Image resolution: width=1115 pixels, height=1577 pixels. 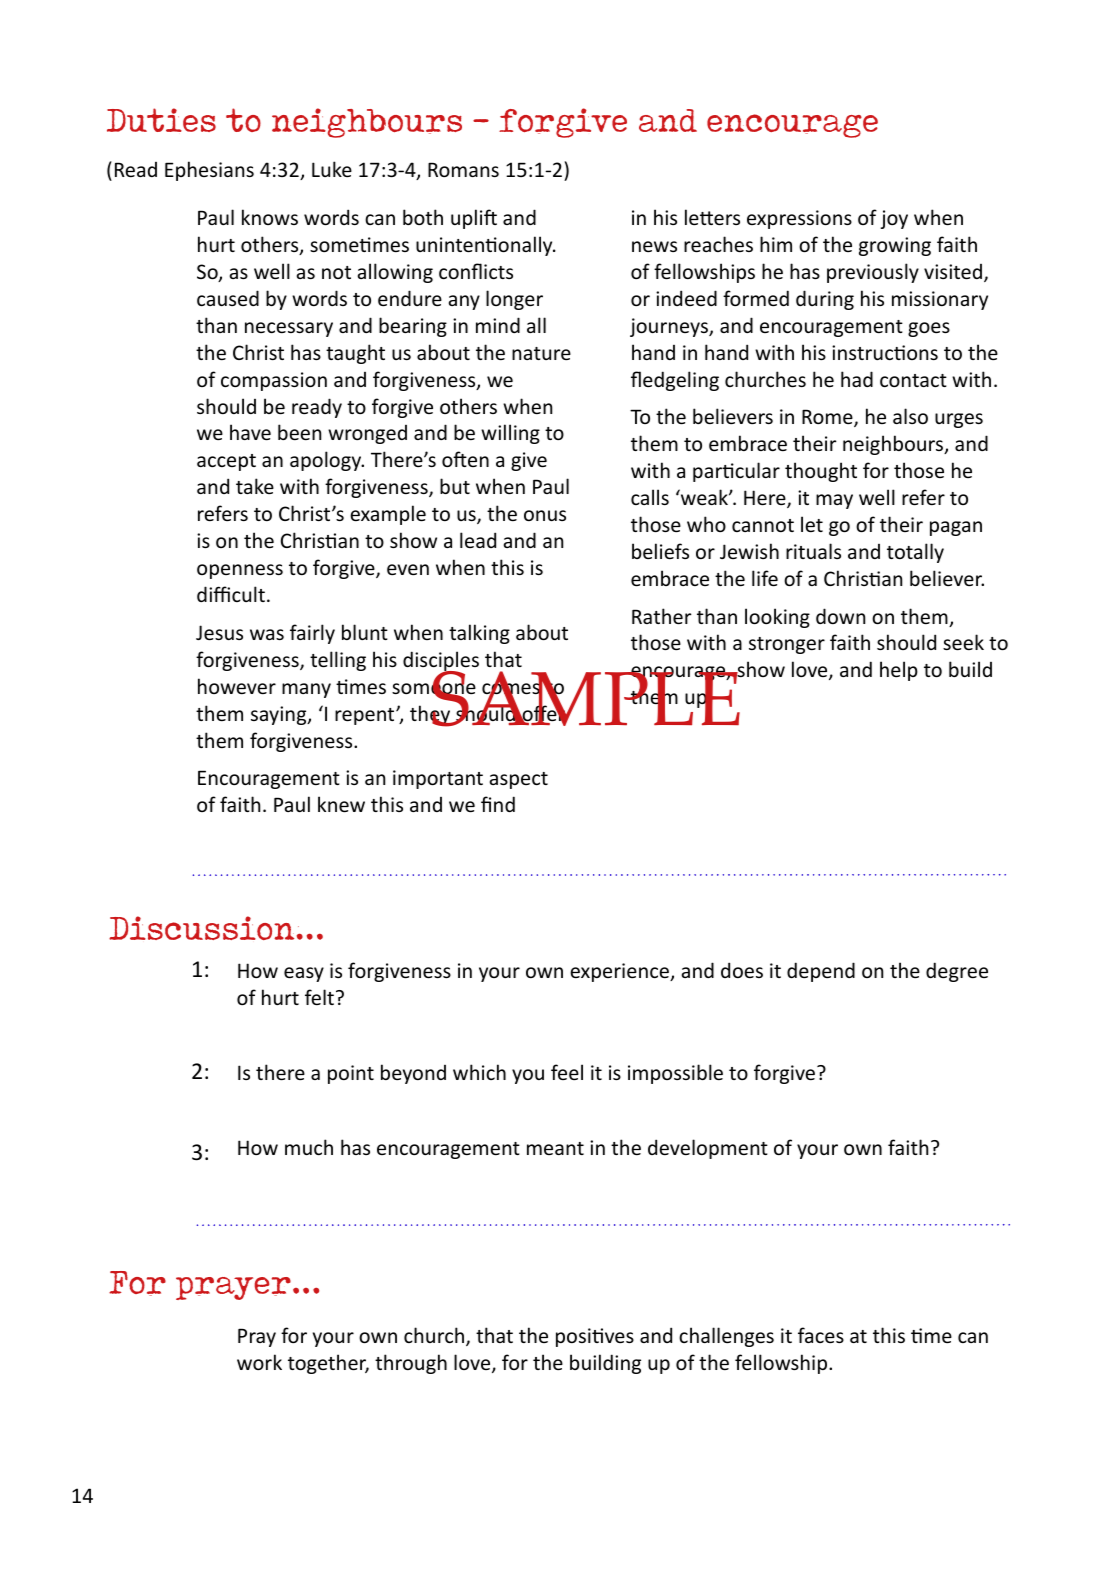 I want to click on Romans, so click(x=463, y=169).
